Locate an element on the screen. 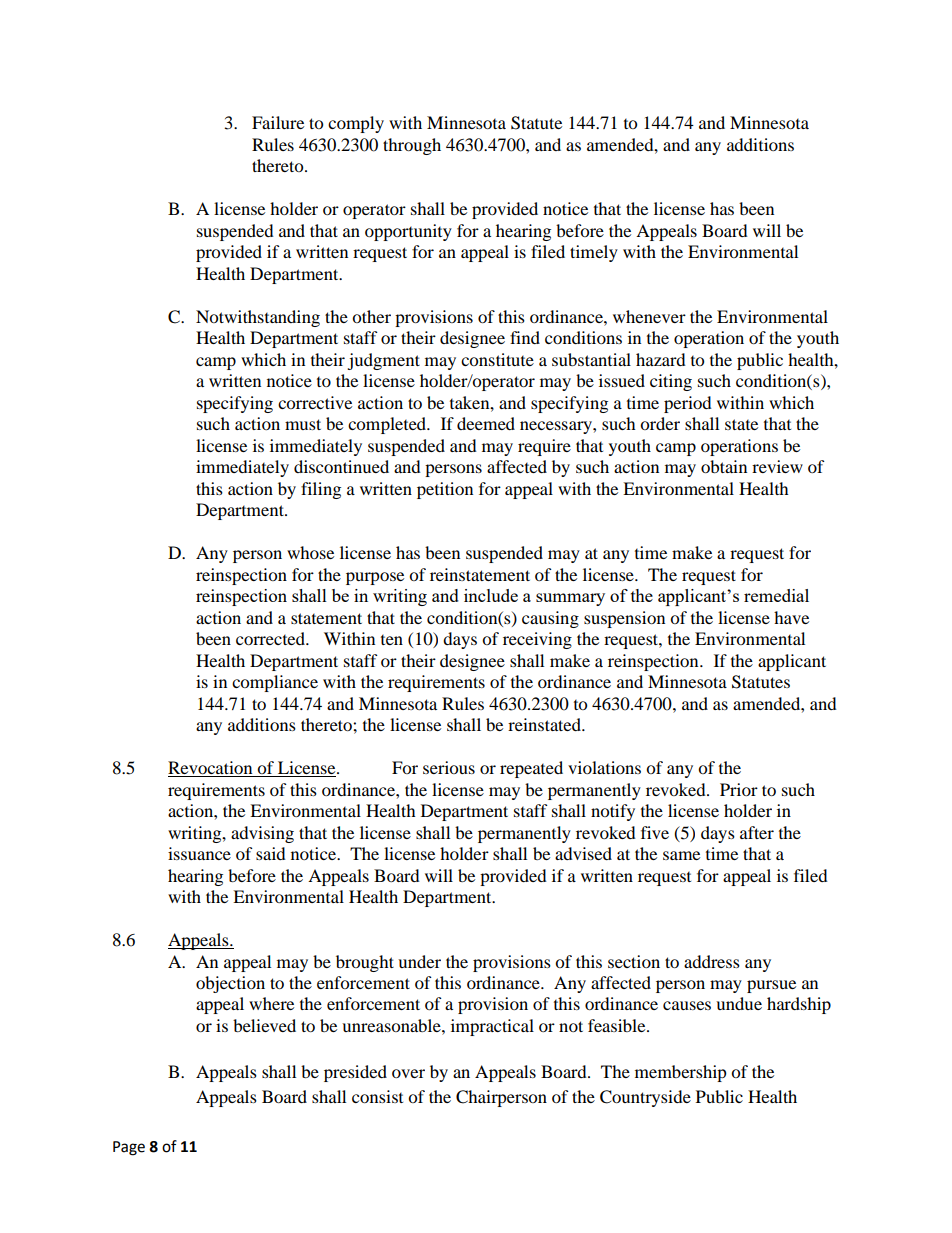 The width and height of the screenshot is (952, 1233). Failure is located at coordinates (278, 122).
